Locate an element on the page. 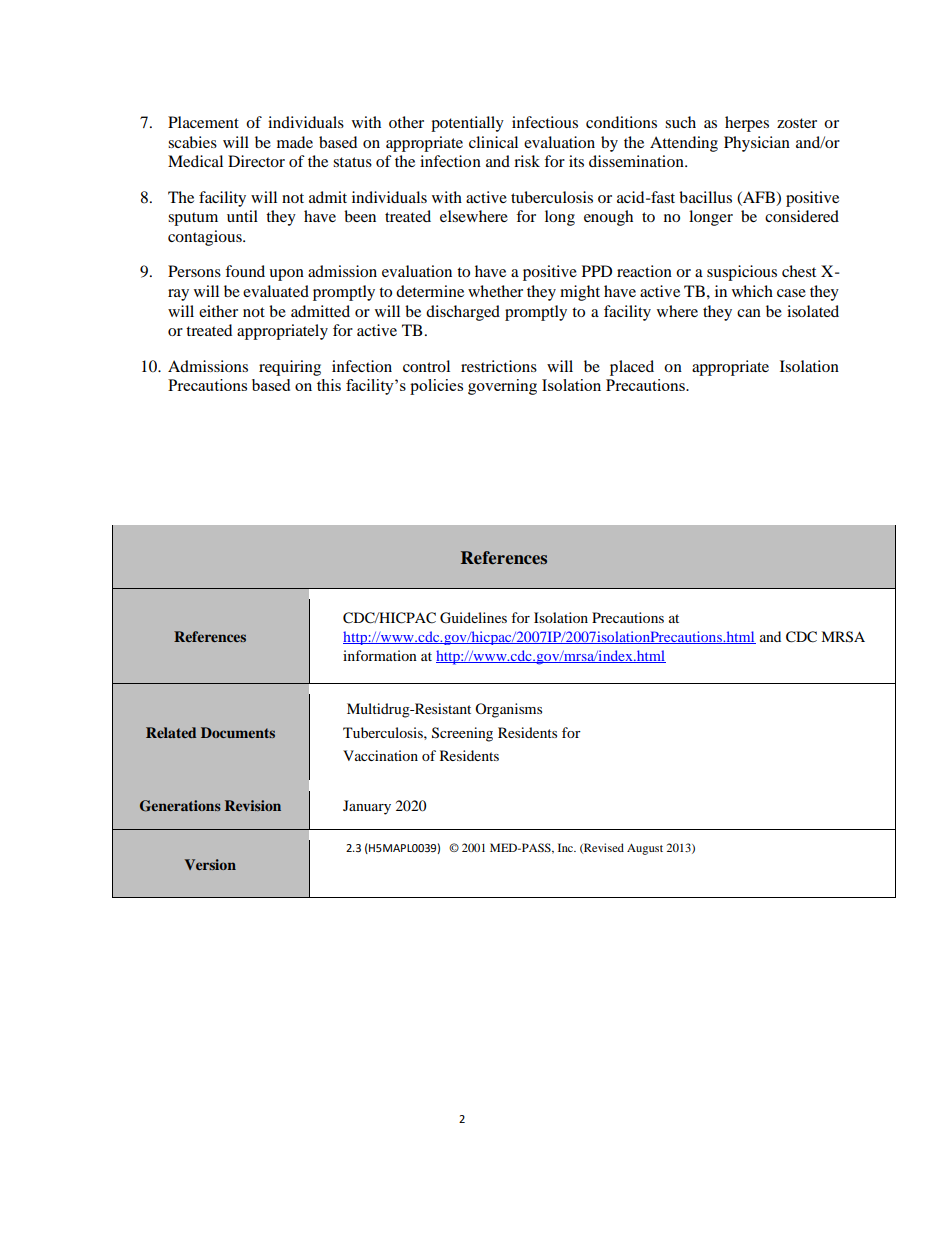 The width and height of the image is (952, 1233). Physician is located at coordinates (757, 144).
